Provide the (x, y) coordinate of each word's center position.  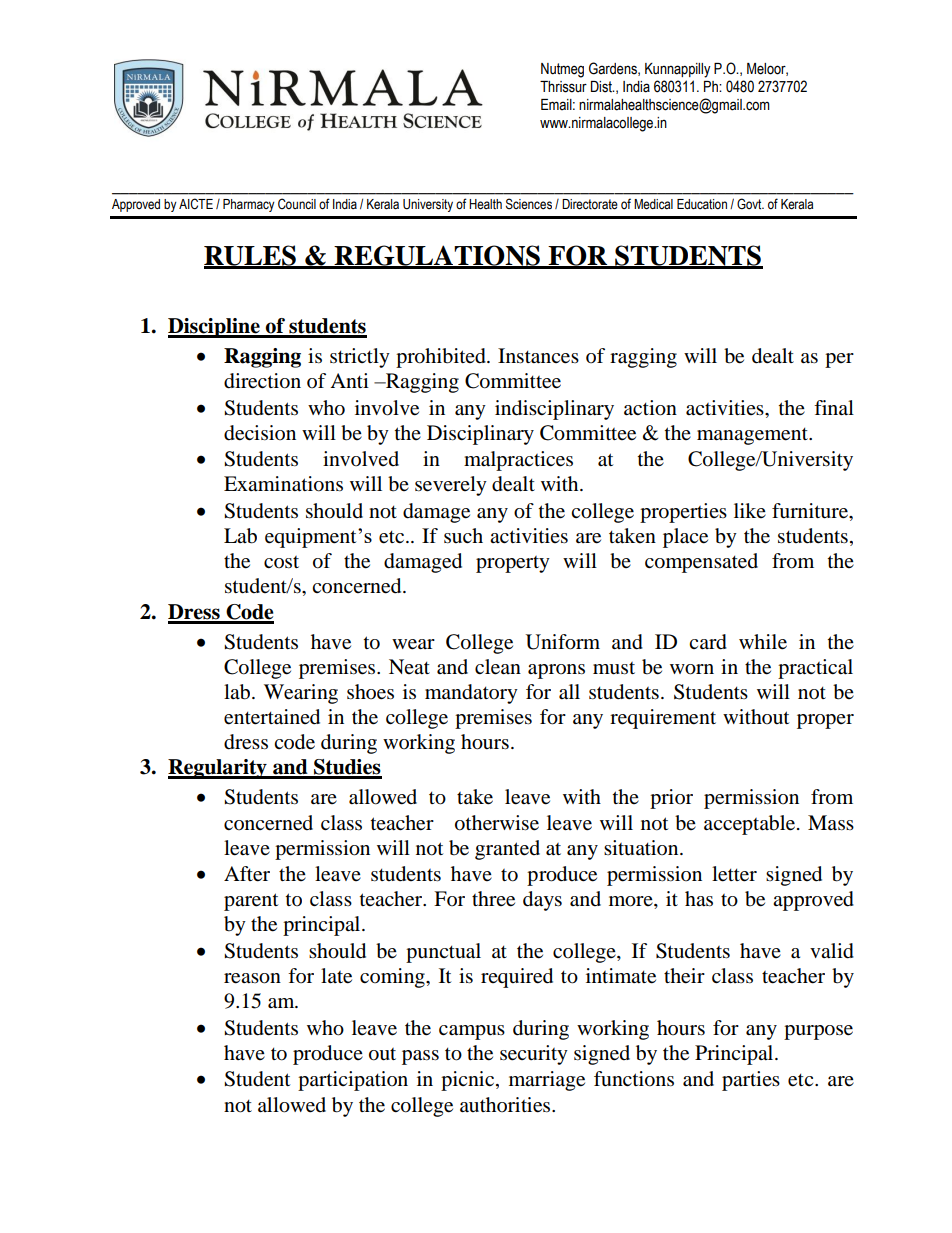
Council (297, 204)
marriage (547, 1081)
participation (353, 1081)
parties (751, 1081)
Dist (602, 87)
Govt (750, 204)
